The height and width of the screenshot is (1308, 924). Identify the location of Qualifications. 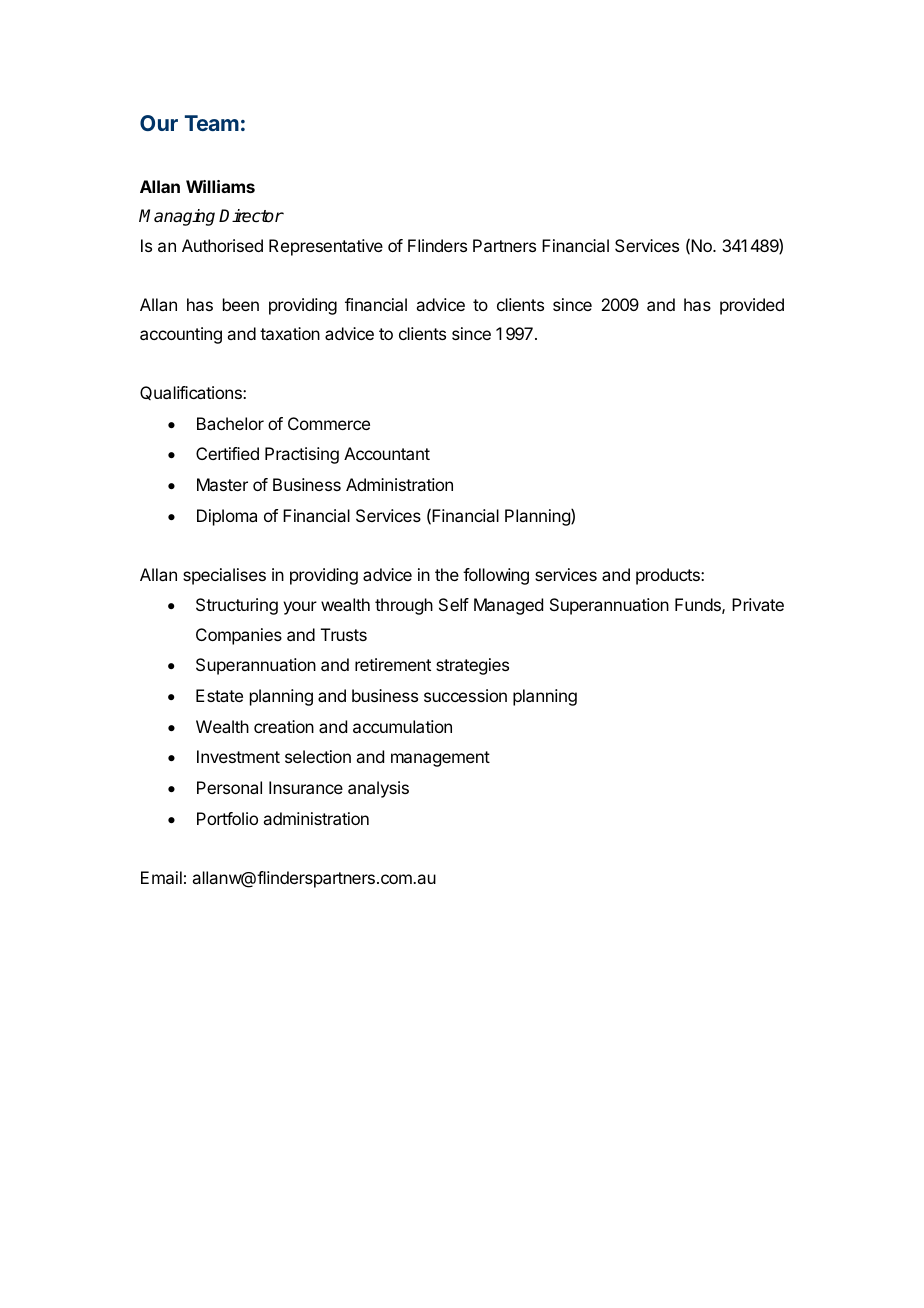
(192, 393).
